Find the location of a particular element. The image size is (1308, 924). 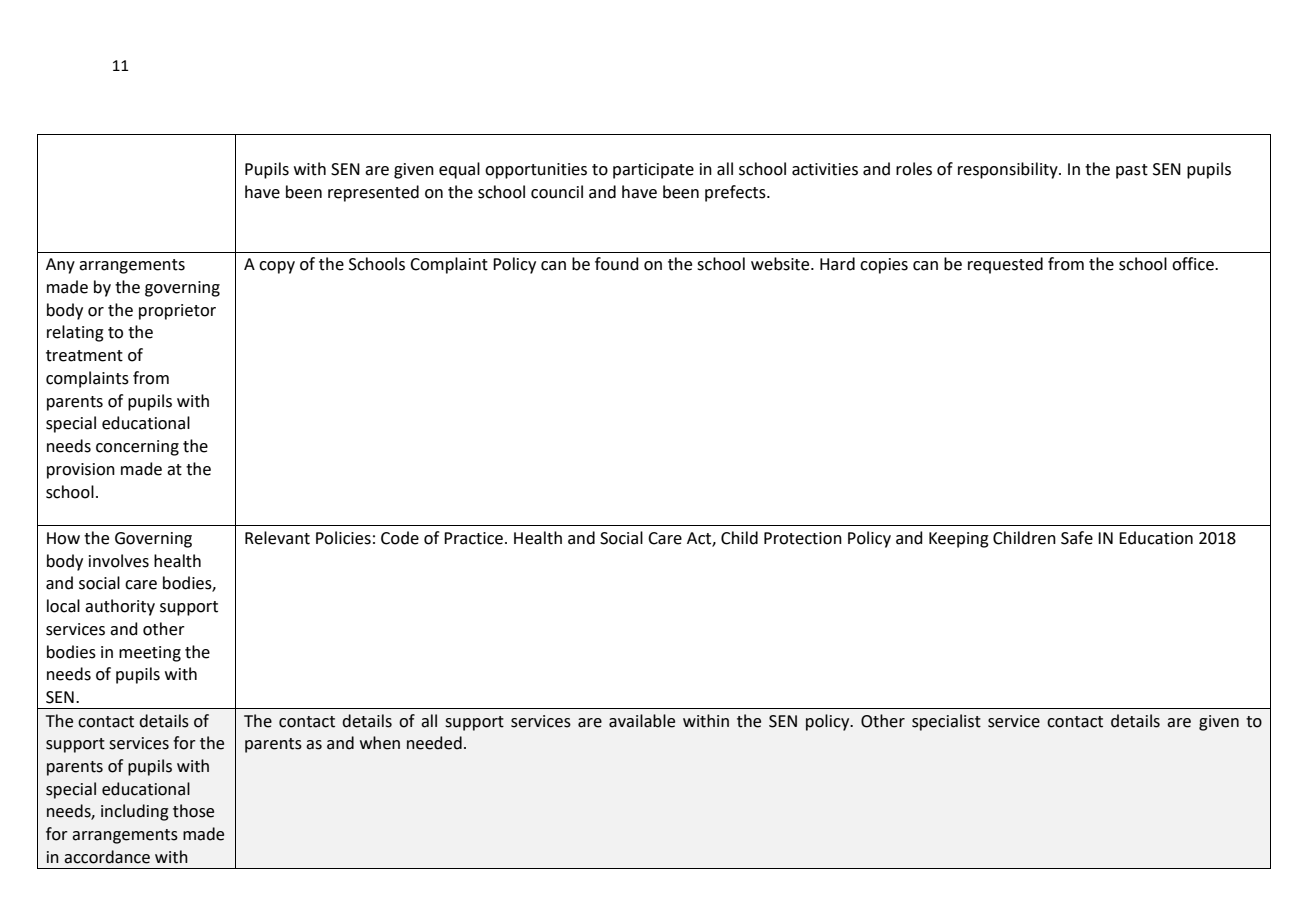

participate is located at coordinates (653, 171).
